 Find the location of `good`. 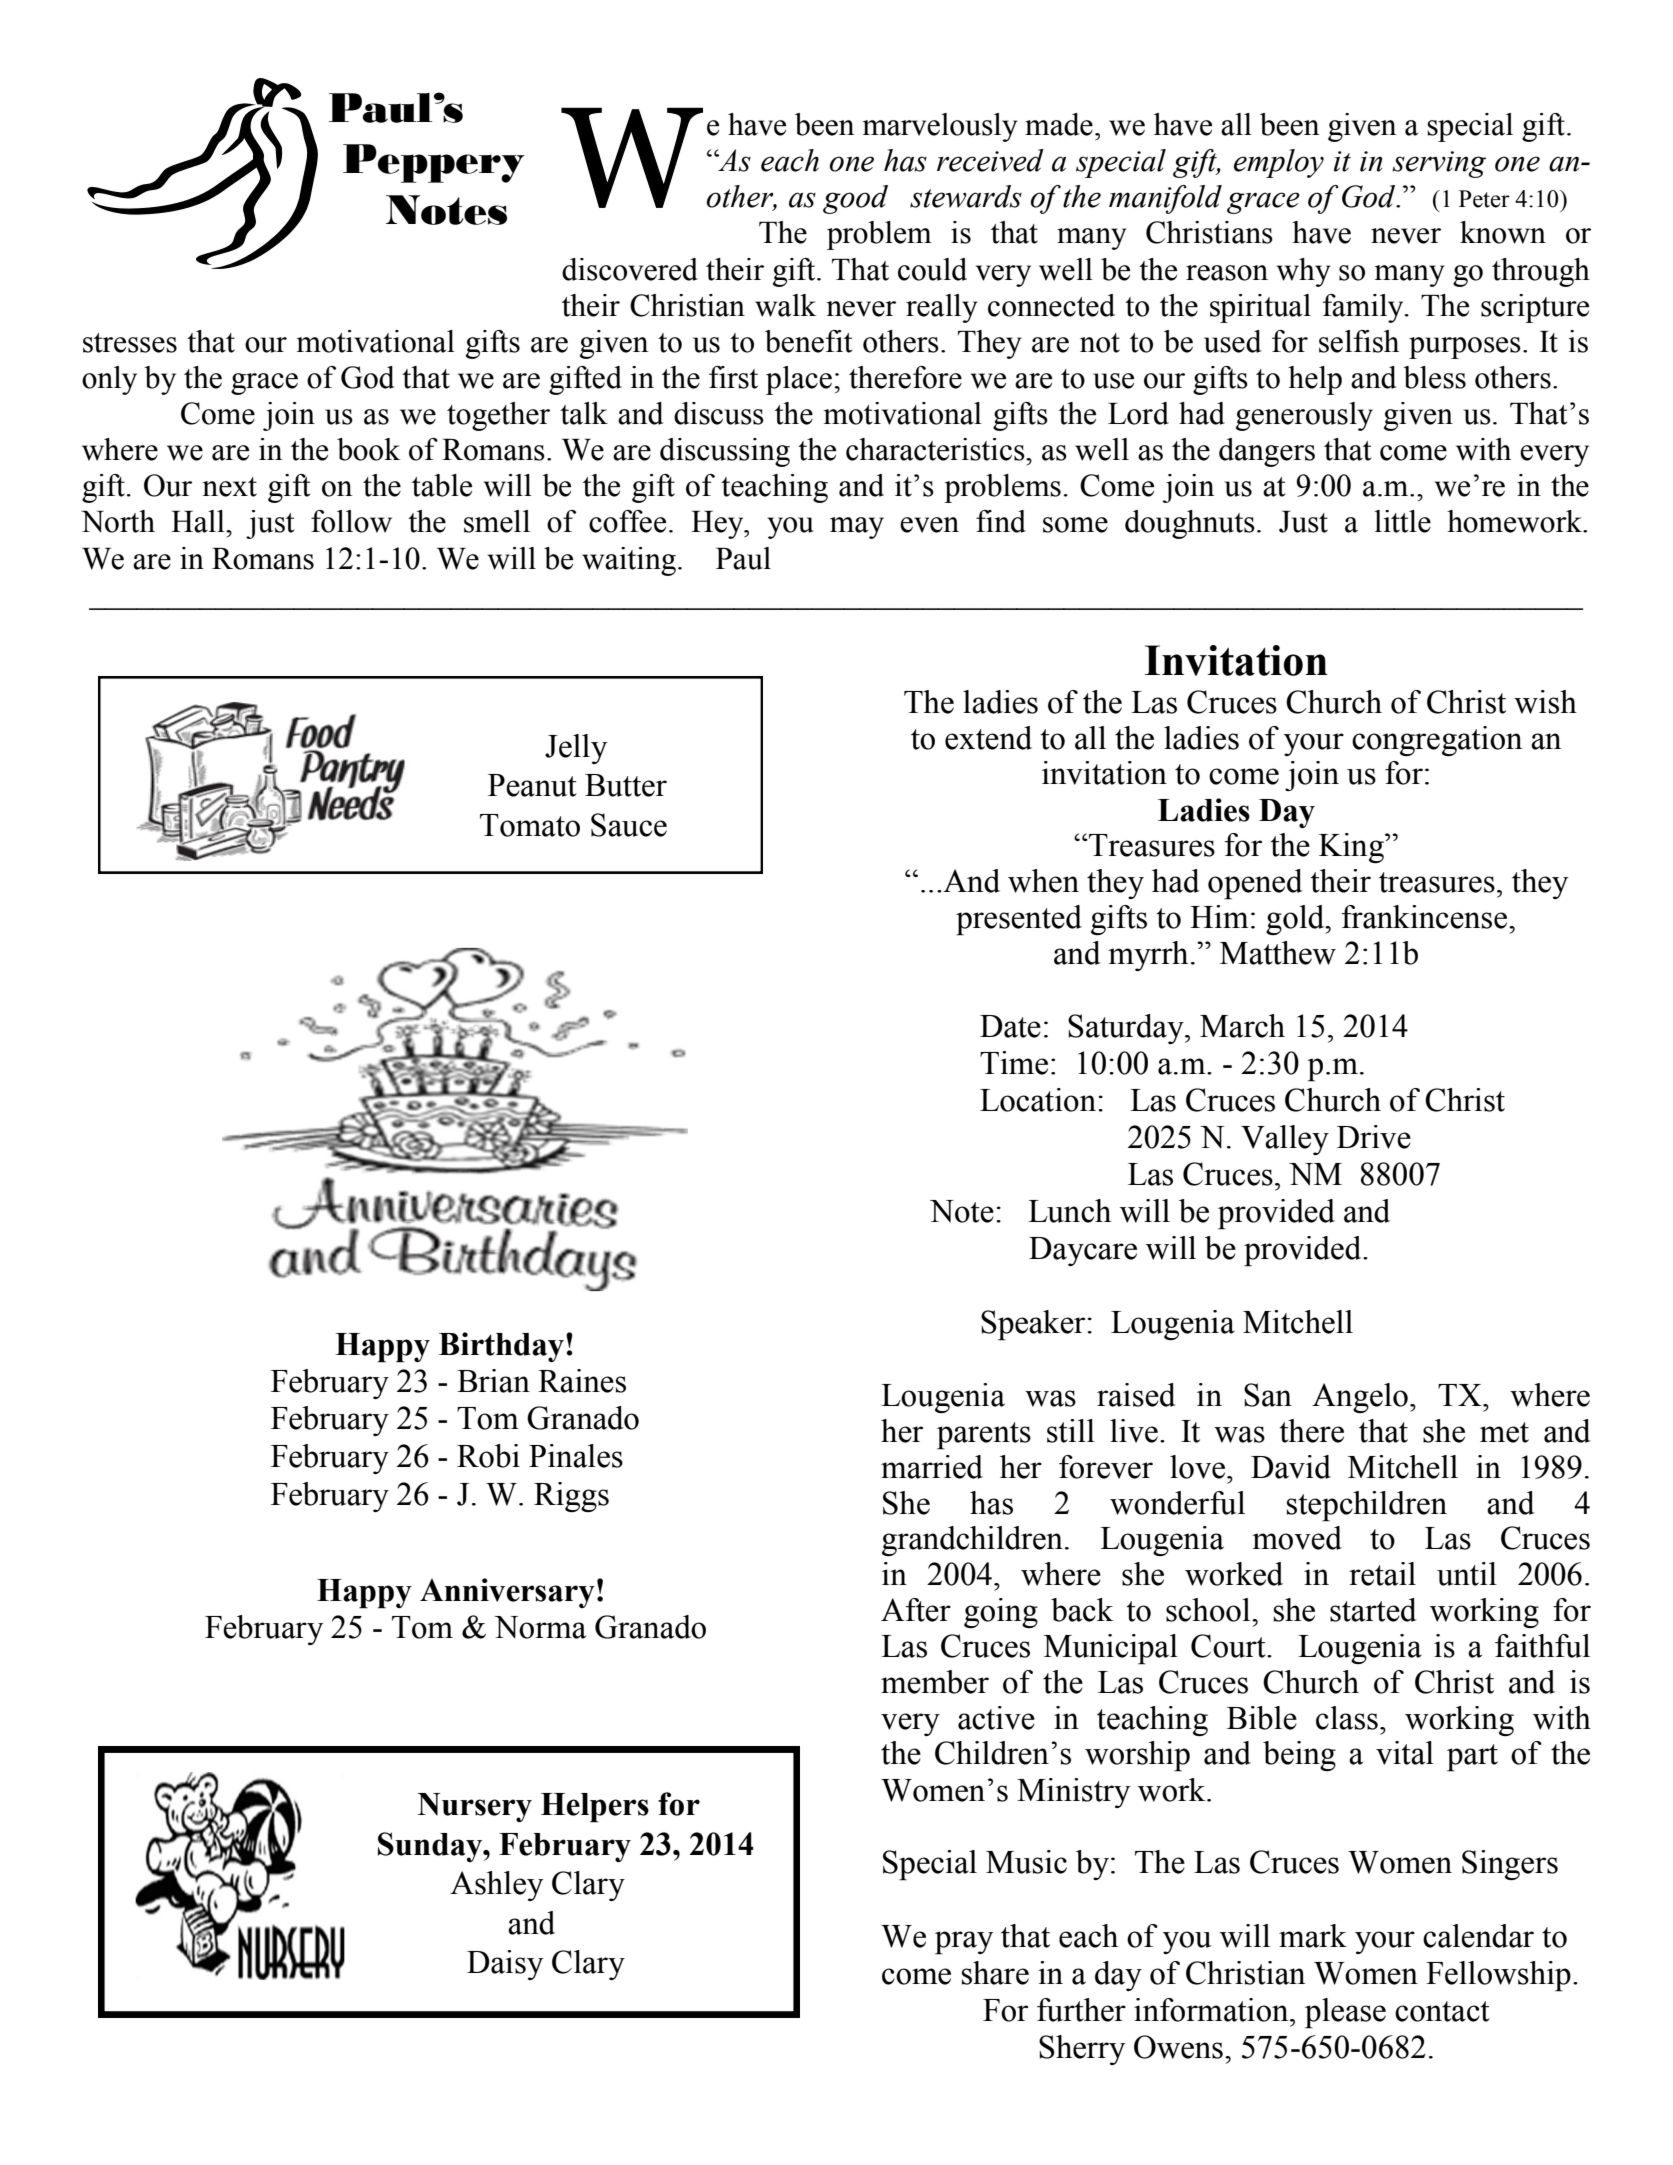

good is located at coordinates (855, 199).
